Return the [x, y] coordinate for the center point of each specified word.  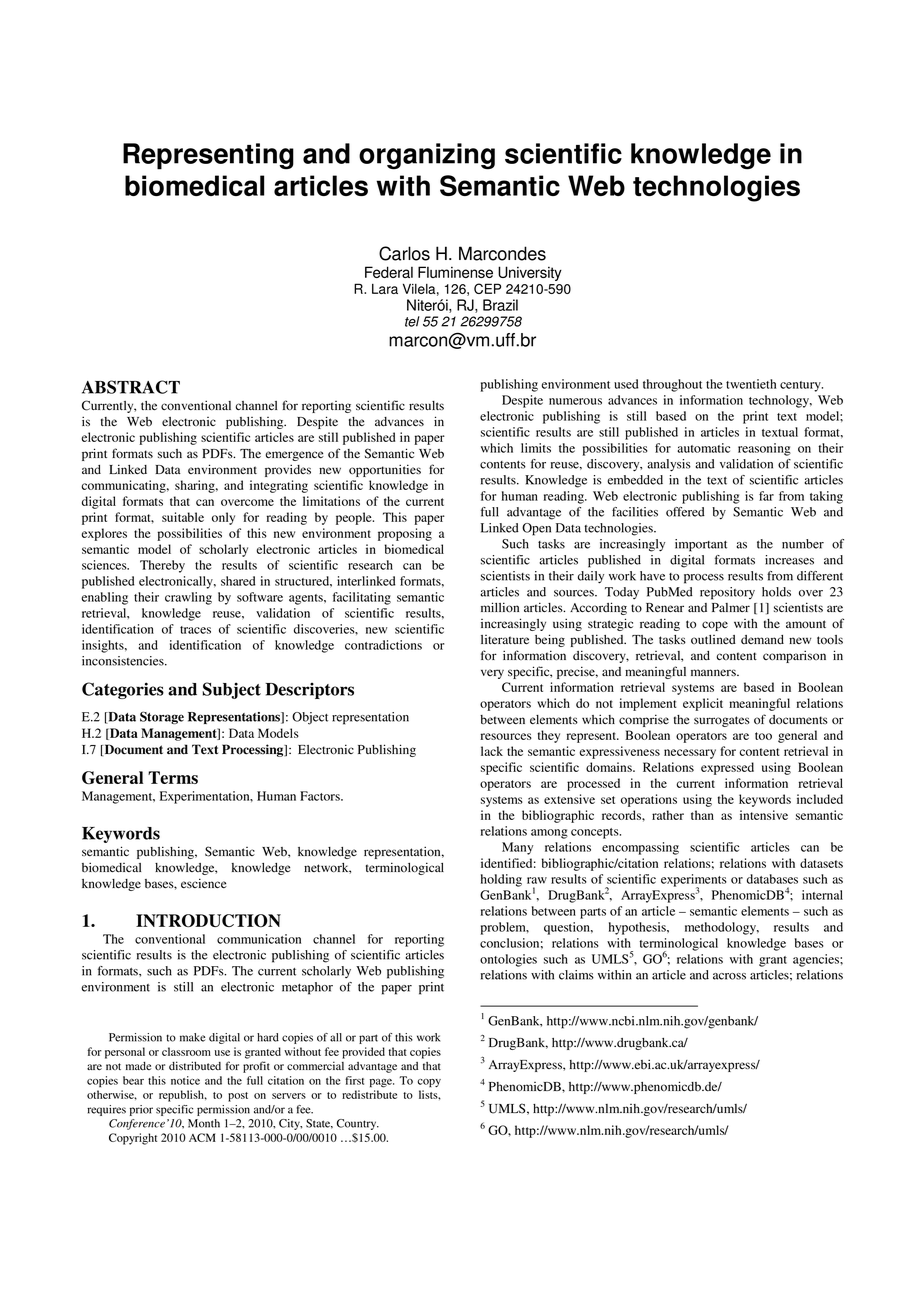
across [729, 976]
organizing [427, 156]
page [382, 1083]
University [529, 275]
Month [204, 1123]
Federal [389, 272]
